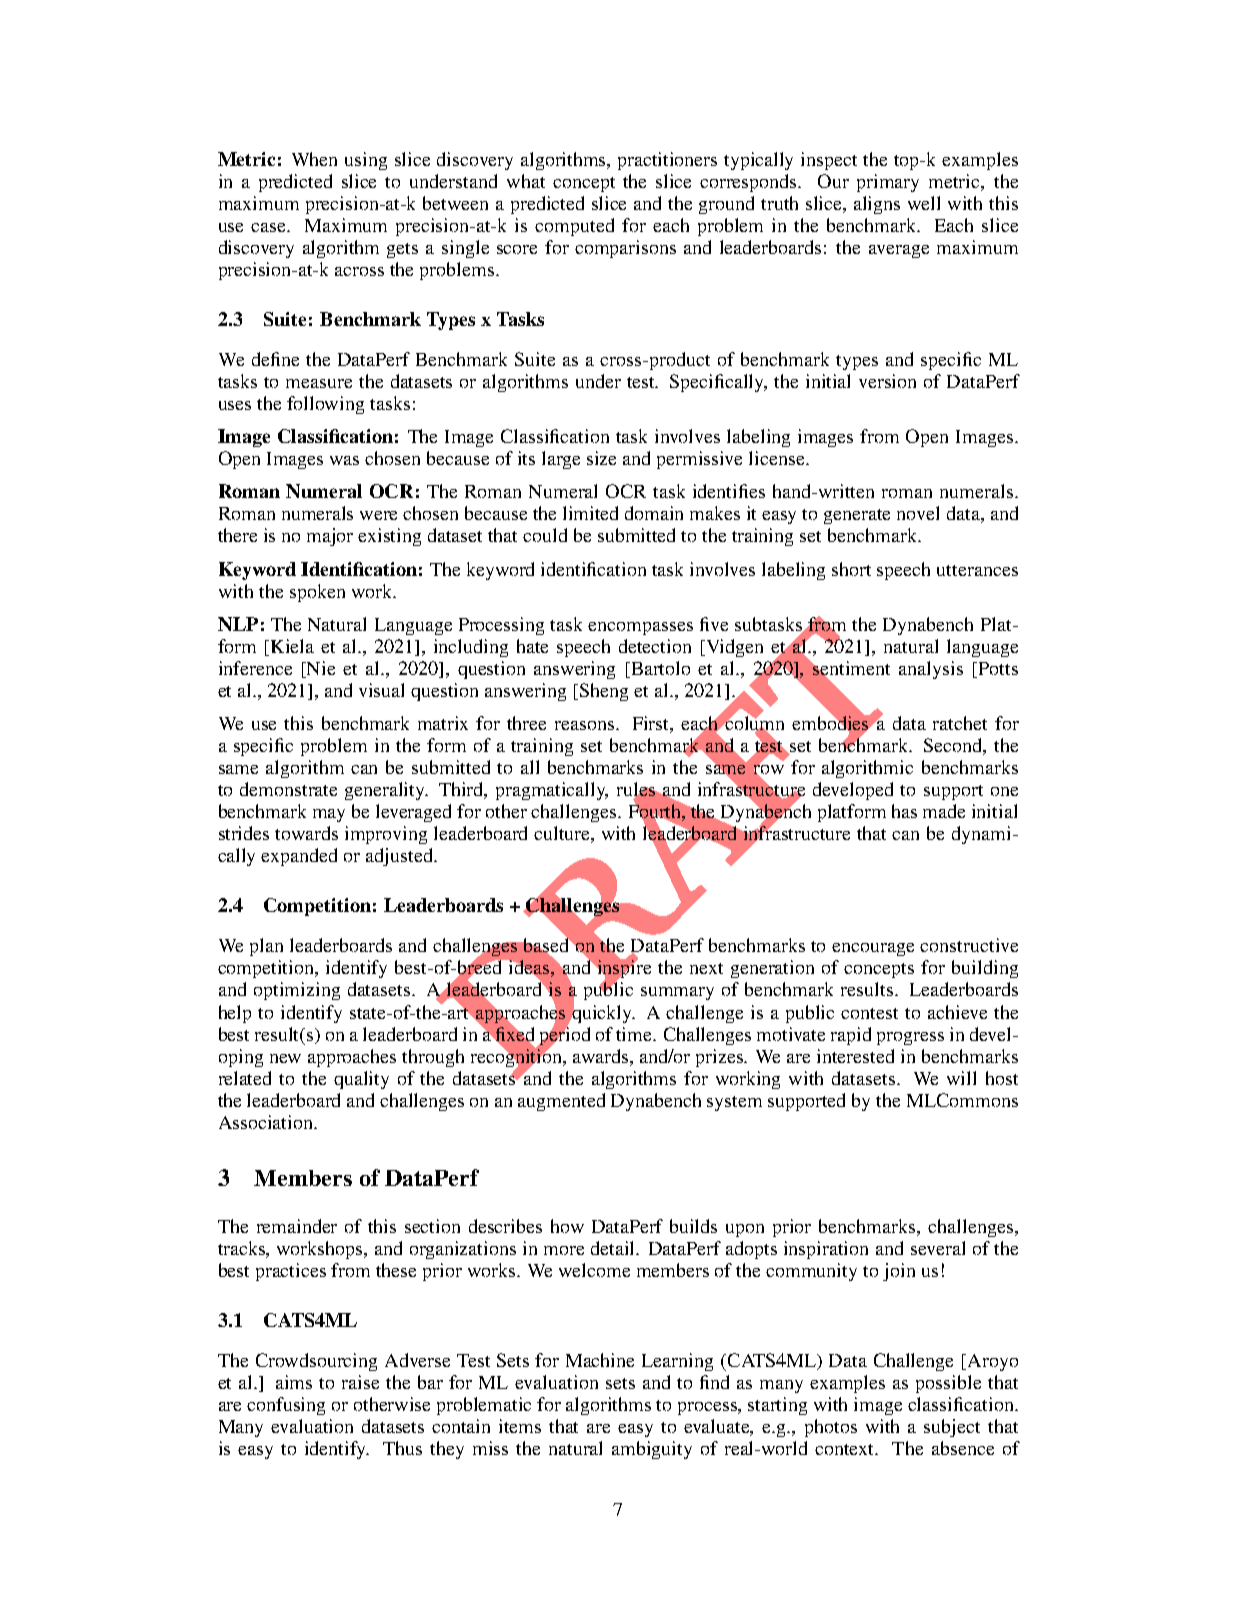  Describe the element at coordinates (910, 1038) in the page. I see `progress` at that location.
